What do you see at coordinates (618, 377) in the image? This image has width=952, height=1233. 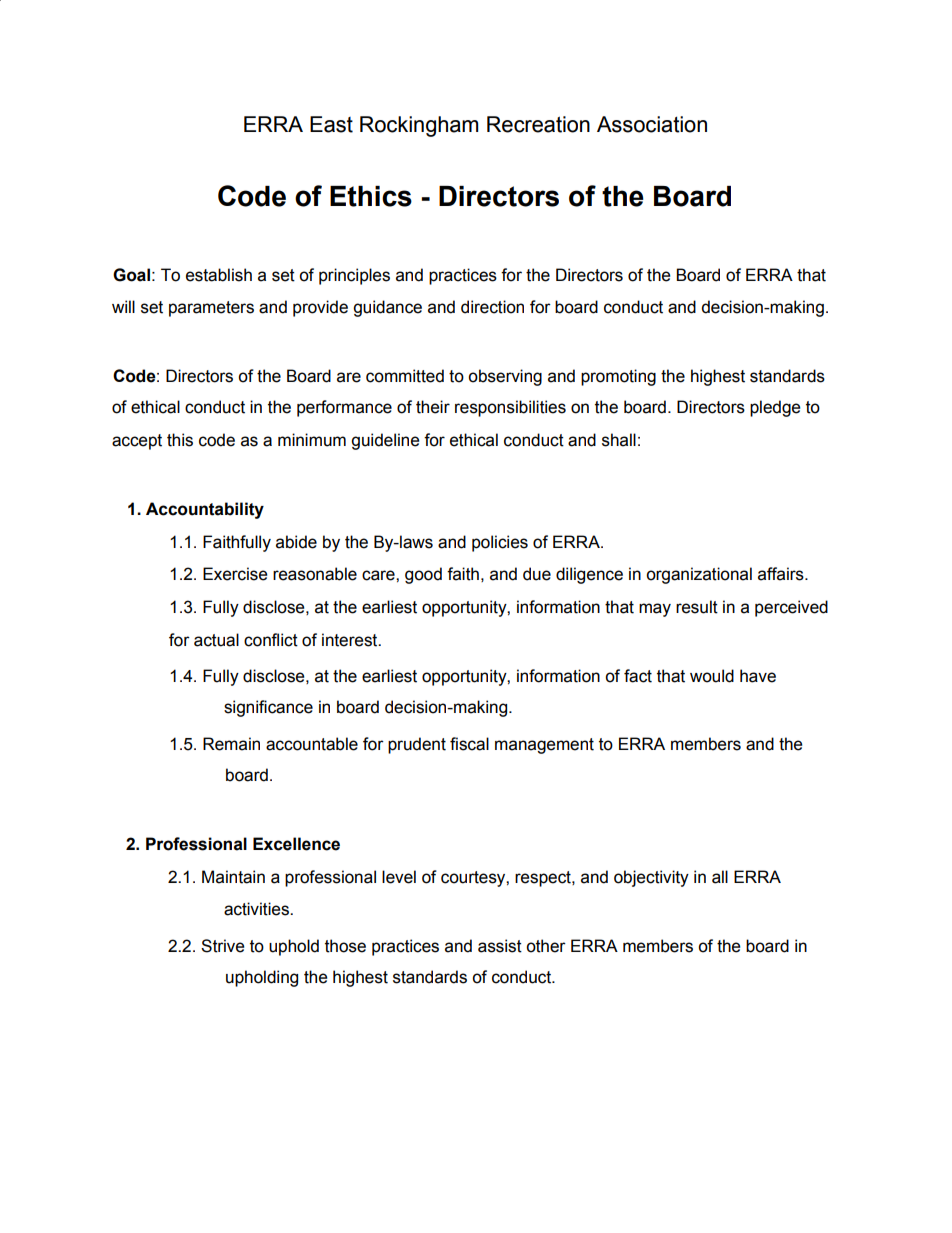 I see `promoting` at bounding box center [618, 377].
